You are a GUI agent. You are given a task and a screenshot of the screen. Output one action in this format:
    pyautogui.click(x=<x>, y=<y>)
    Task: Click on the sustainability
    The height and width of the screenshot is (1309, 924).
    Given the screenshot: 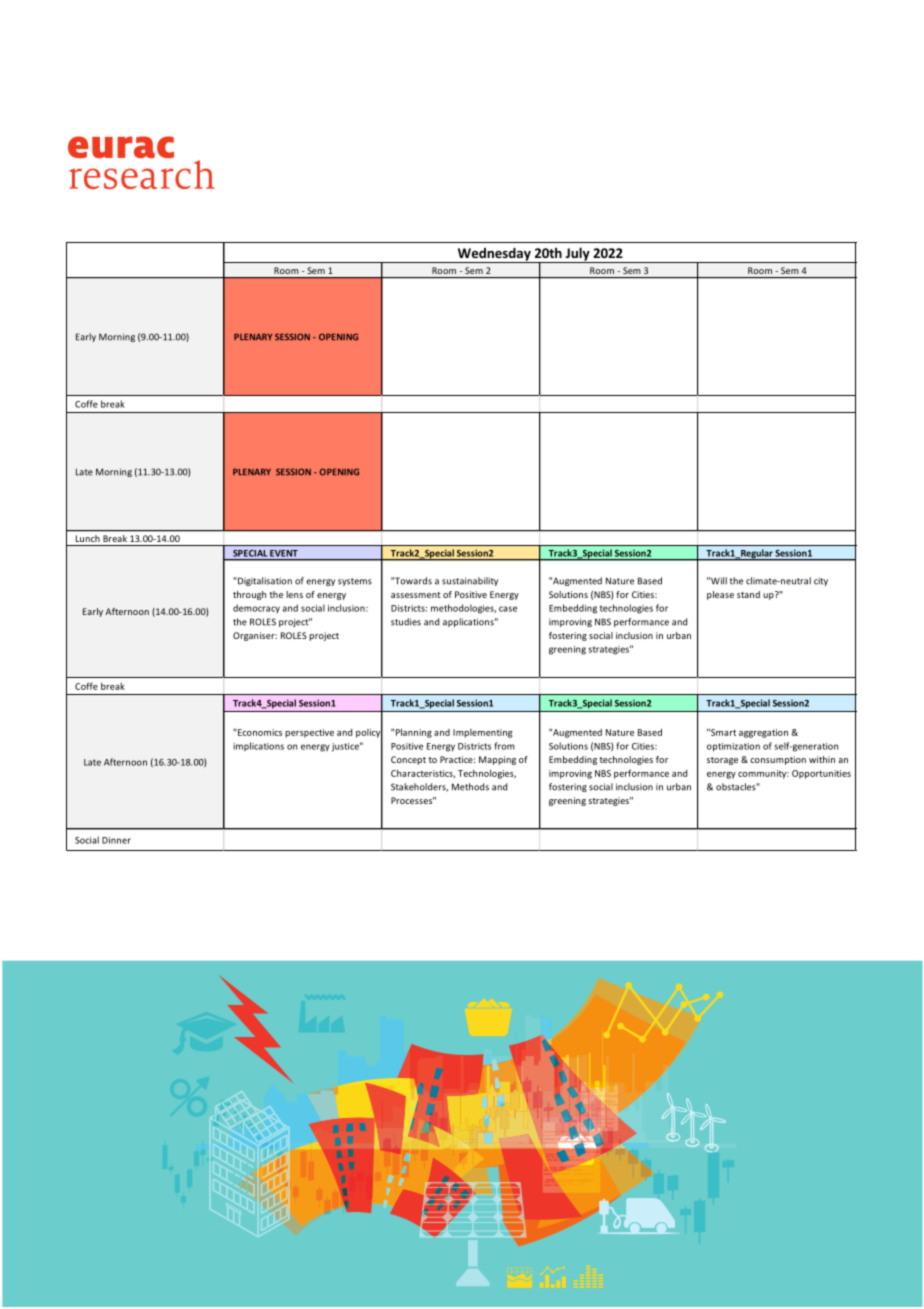 What is the action you would take?
    pyautogui.click(x=470, y=581)
